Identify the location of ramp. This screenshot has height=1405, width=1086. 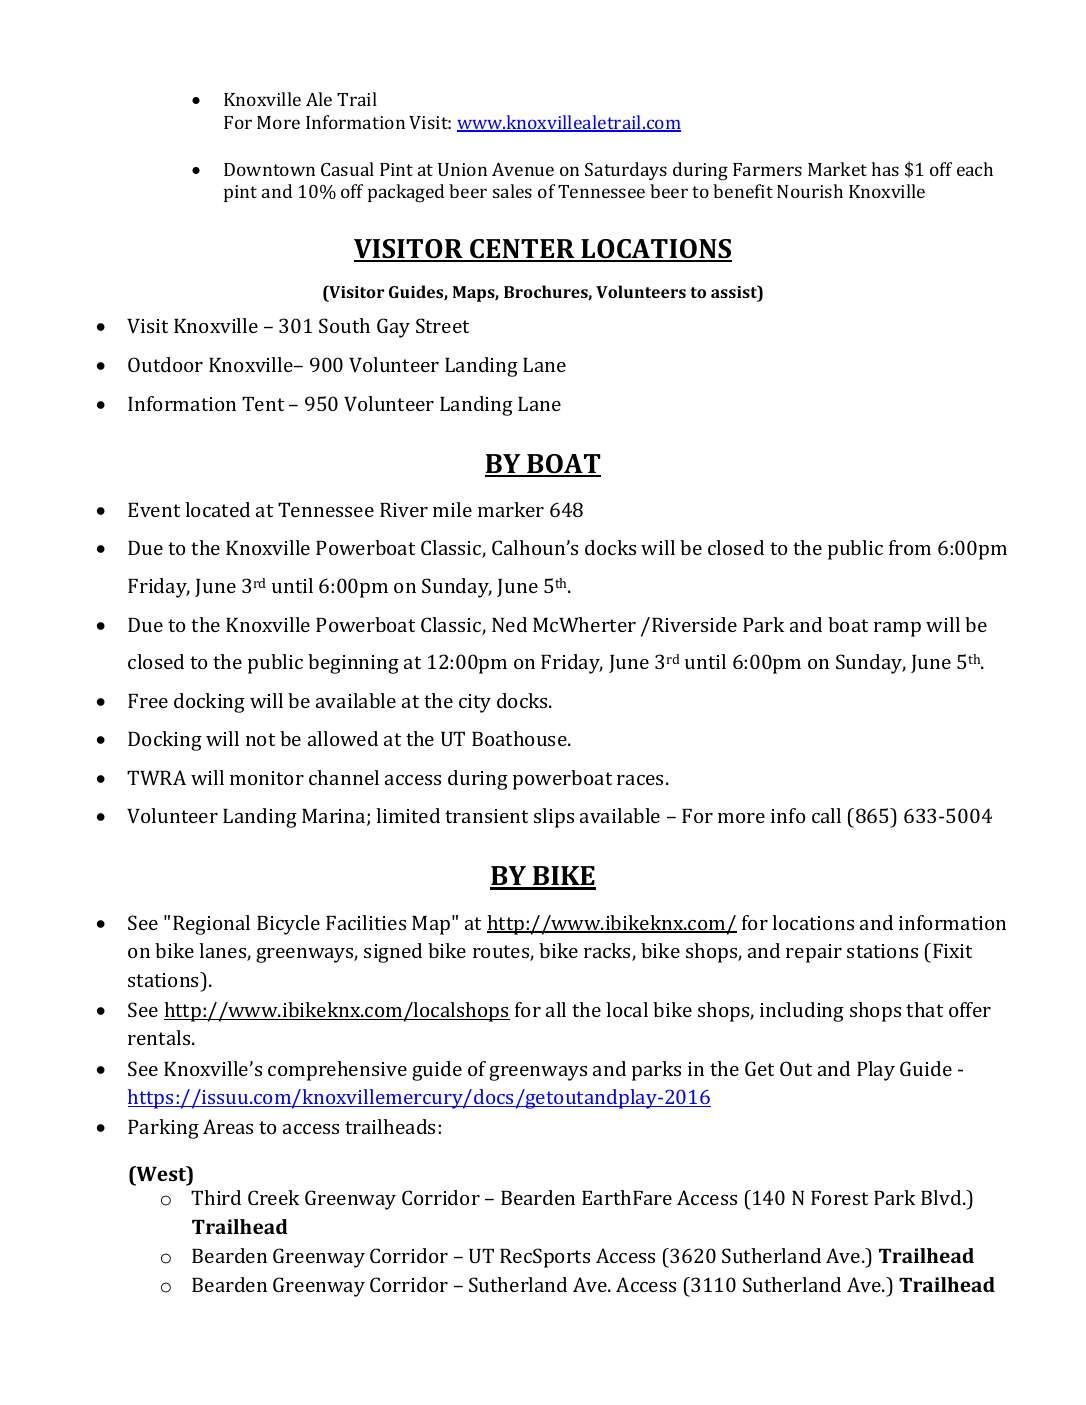
(897, 629).
